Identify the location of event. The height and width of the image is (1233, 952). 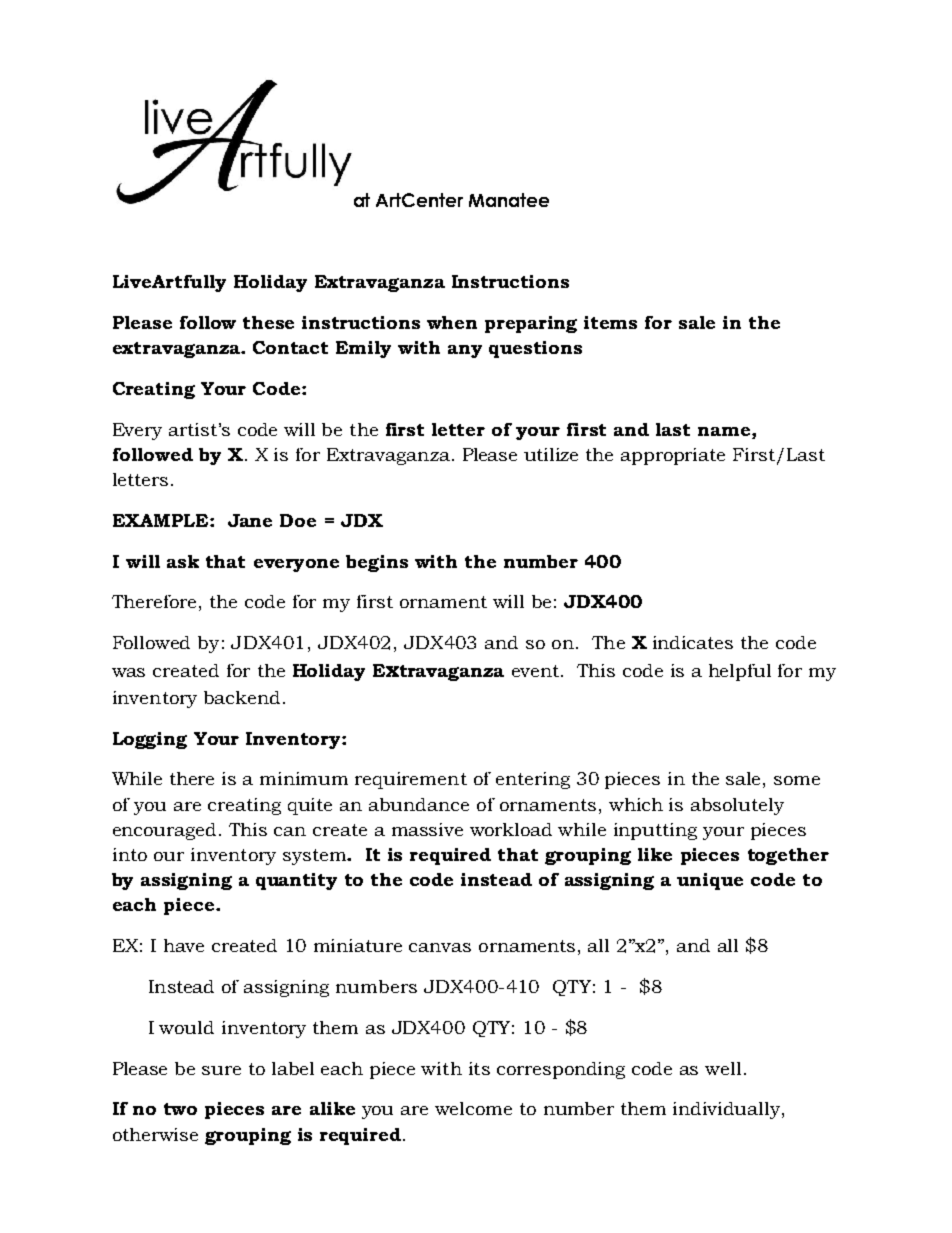
(537, 671).
